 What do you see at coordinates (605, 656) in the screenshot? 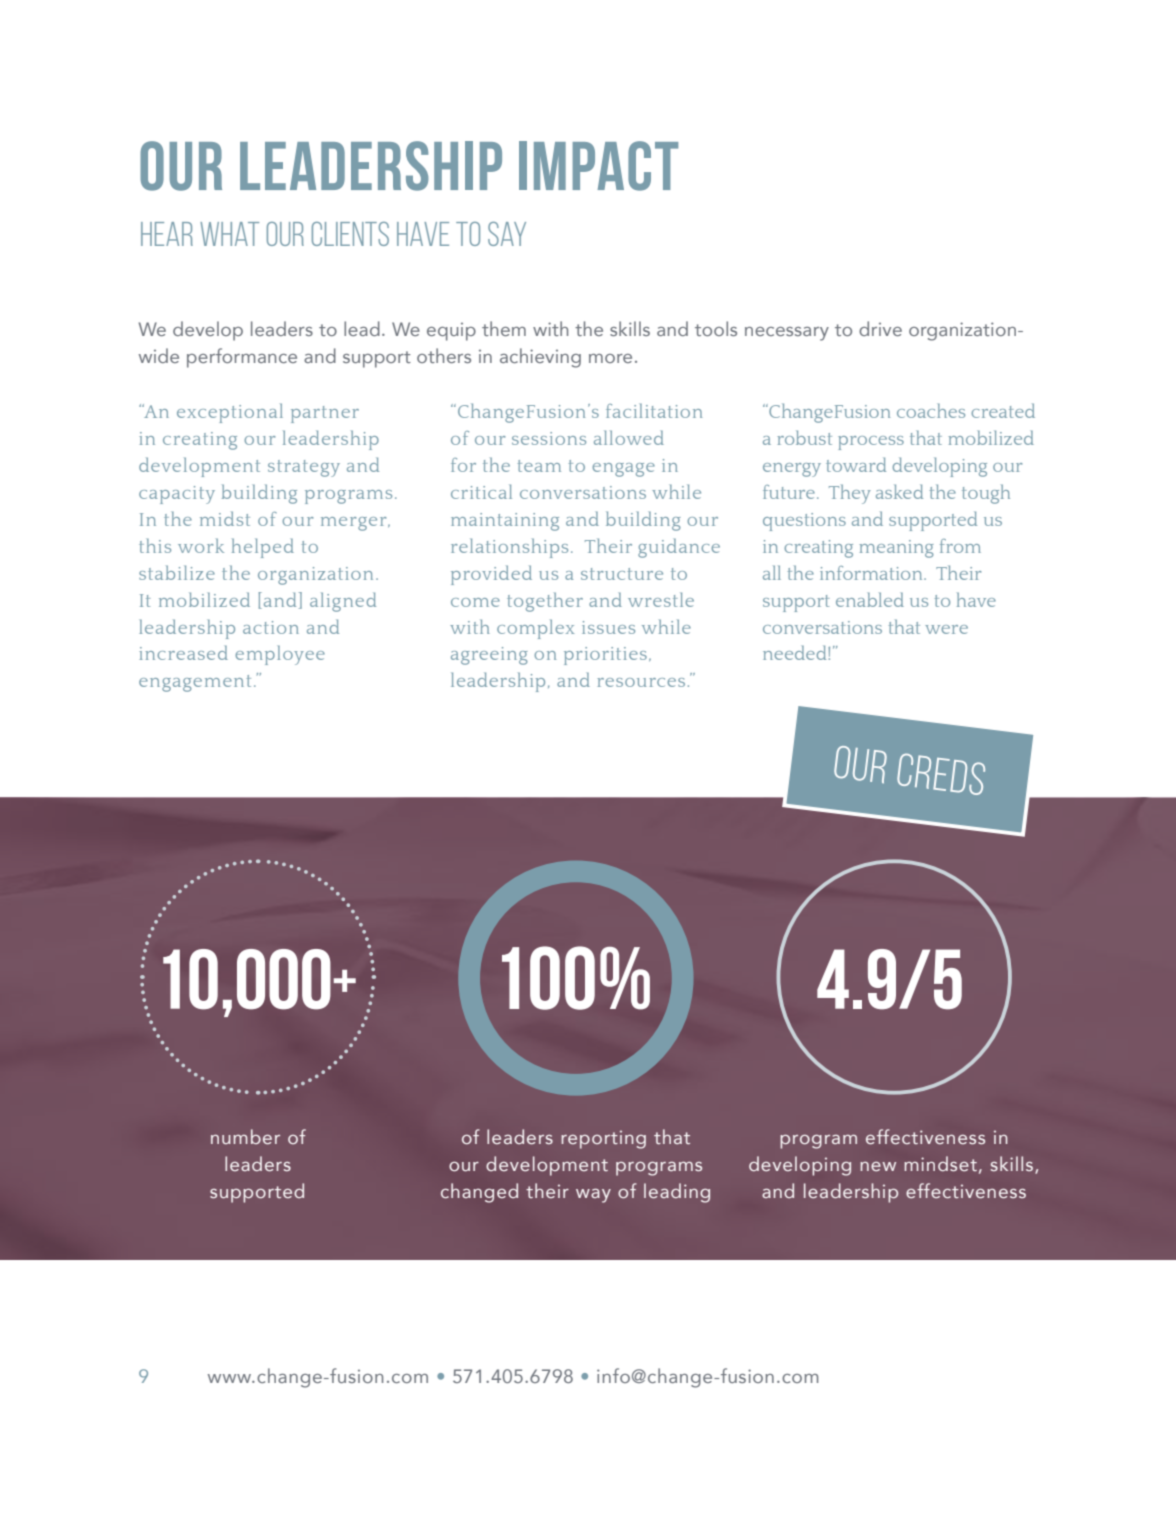
I see `priorities` at bounding box center [605, 656].
